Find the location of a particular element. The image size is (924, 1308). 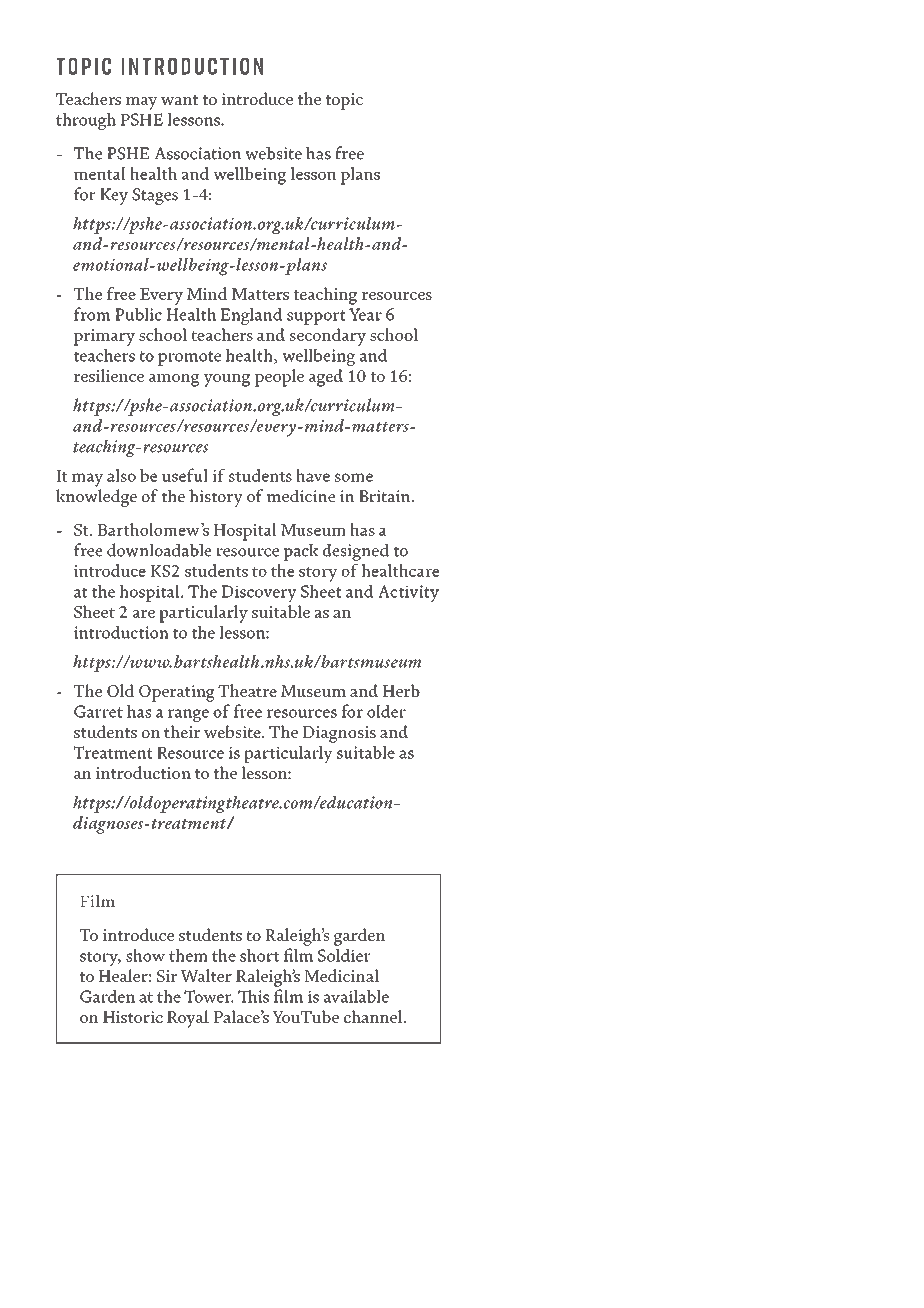

through is located at coordinates (86, 121).
